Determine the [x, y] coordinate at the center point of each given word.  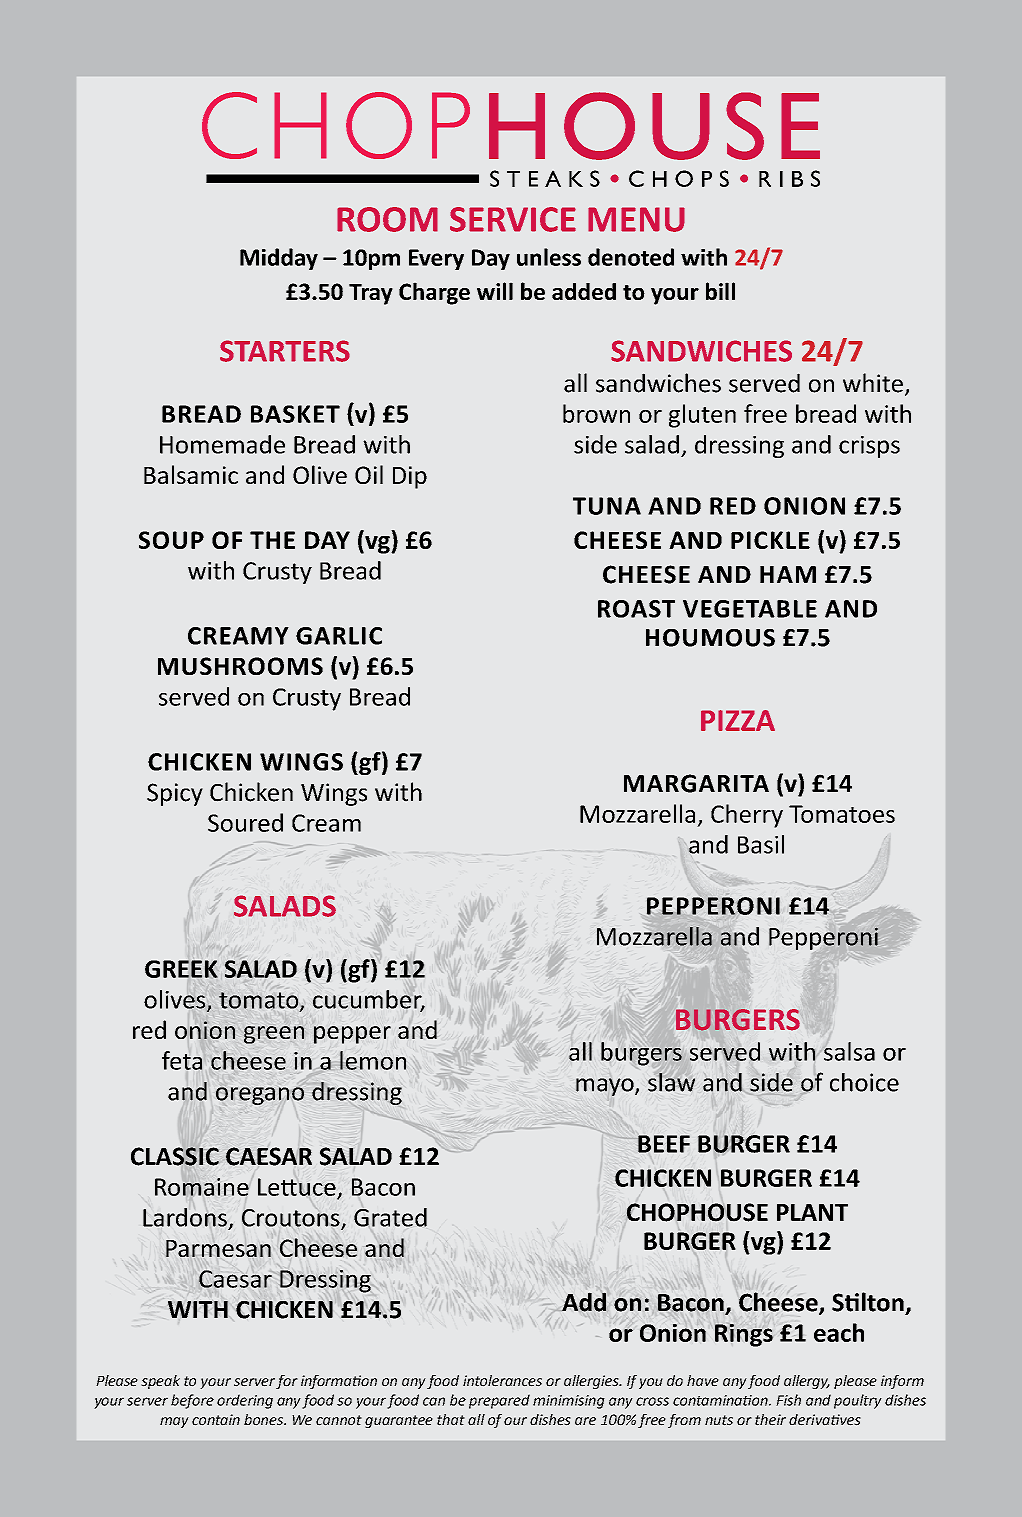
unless [549, 257]
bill [720, 291]
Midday [279, 259]
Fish [788, 1400]
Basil [761, 844]
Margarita [696, 783]
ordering [245, 1401]
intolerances [502, 1381]
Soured [245, 822]
